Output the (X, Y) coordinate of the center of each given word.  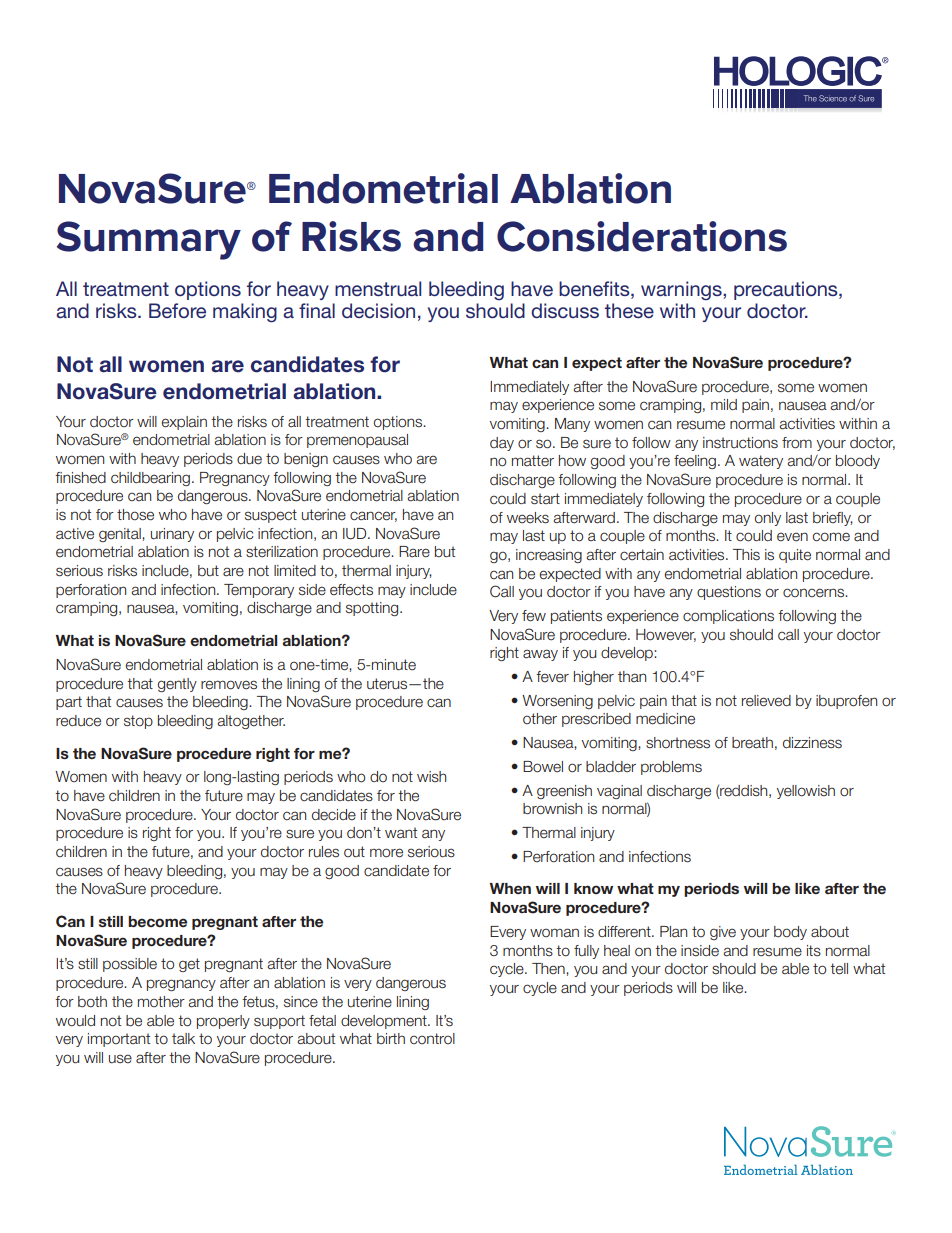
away (540, 655)
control (432, 1038)
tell (839, 969)
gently (177, 685)
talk (183, 1038)
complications (728, 617)
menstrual (378, 288)
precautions (787, 290)
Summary (149, 240)
